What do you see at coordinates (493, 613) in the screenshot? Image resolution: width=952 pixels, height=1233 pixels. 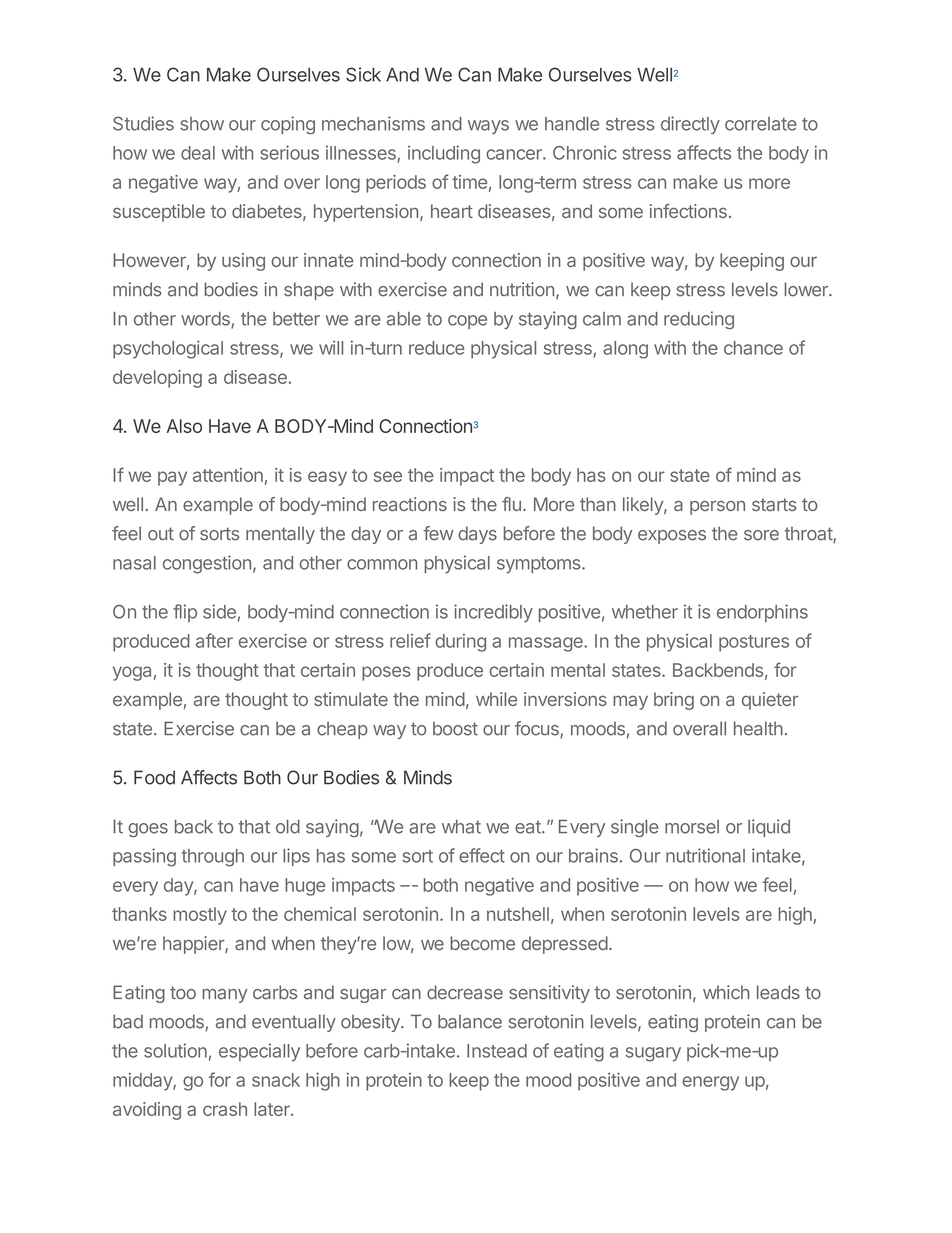 I see `incredibly` at bounding box center [493, 613].
